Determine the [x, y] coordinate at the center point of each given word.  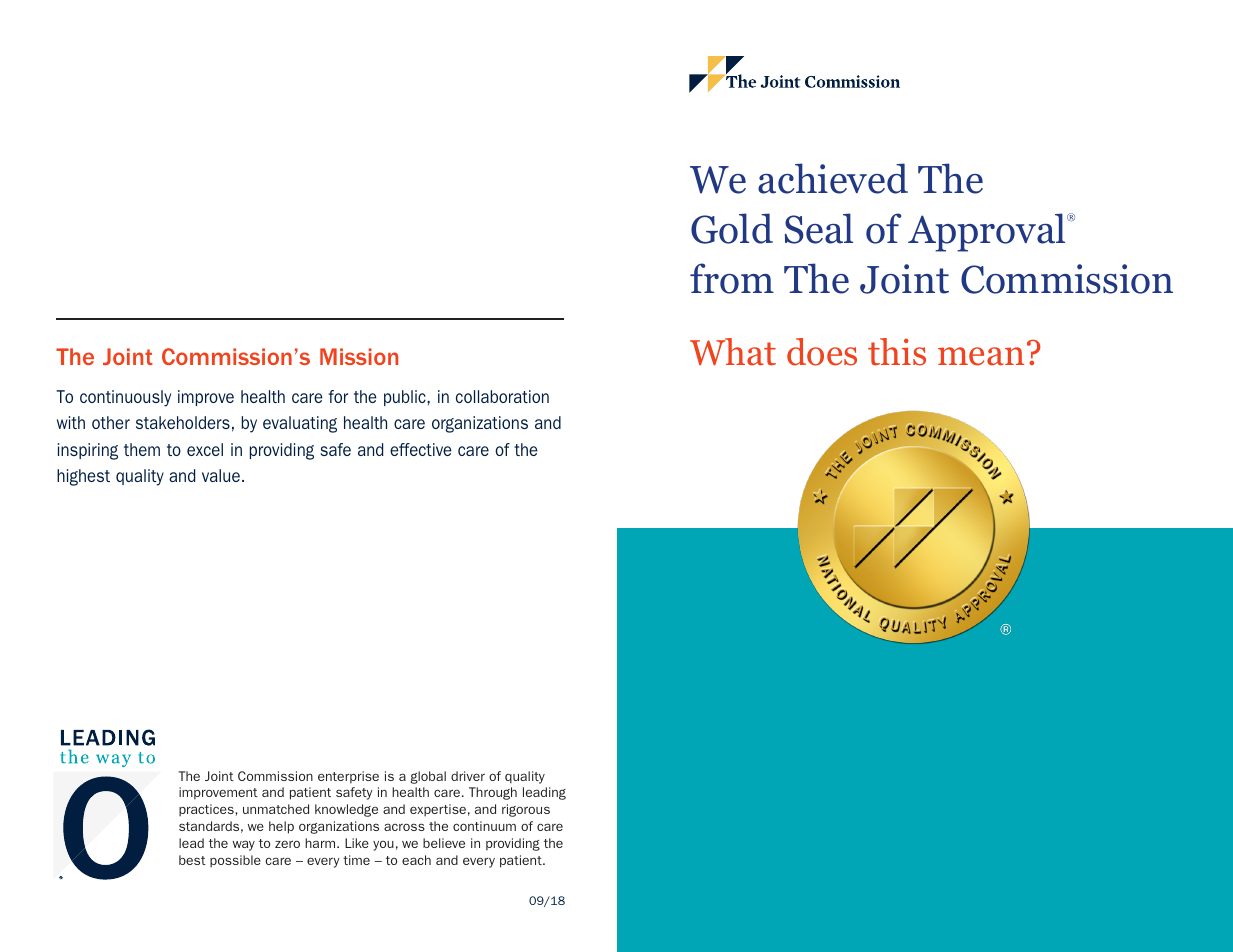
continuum [484, 826]
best [192, 860]
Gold [732, 228]
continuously [125, 398]
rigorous [526, 810]
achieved [833, 178]
